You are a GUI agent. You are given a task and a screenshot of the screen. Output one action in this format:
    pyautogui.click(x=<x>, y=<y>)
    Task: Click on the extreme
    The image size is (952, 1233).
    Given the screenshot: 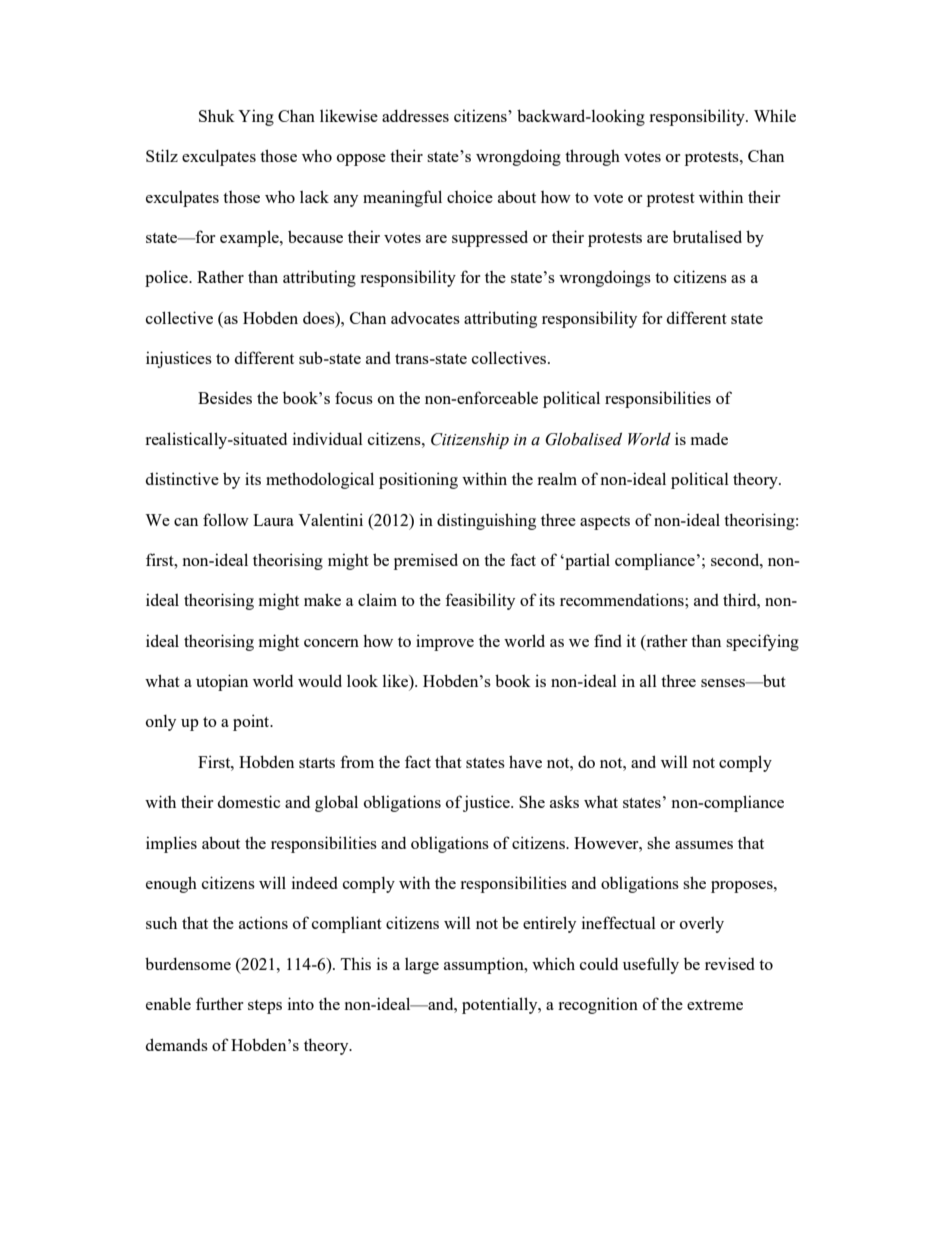 What is the action you would take?
    pyautogui.click(x=715, y=1005)
